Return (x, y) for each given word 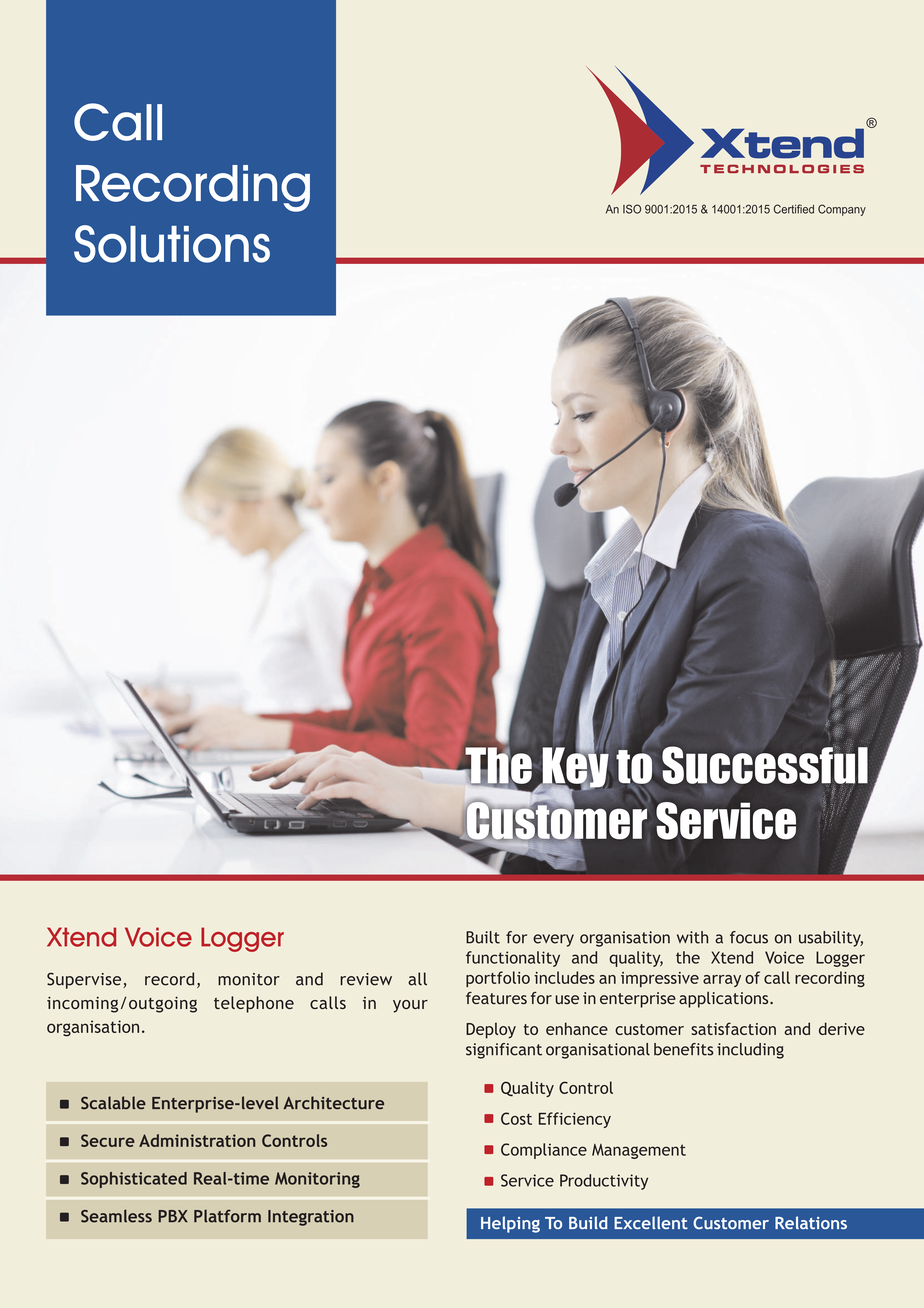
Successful (765, 764)
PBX (173, 1216)
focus (749, 937)
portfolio (498, 979)
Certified (794, 209)
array (722, 981)
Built (483, 937)
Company (842, 210)
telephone (254, 1004)
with (692, 937)
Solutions (172, 244)
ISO (632, 209)
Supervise (85, 981)
